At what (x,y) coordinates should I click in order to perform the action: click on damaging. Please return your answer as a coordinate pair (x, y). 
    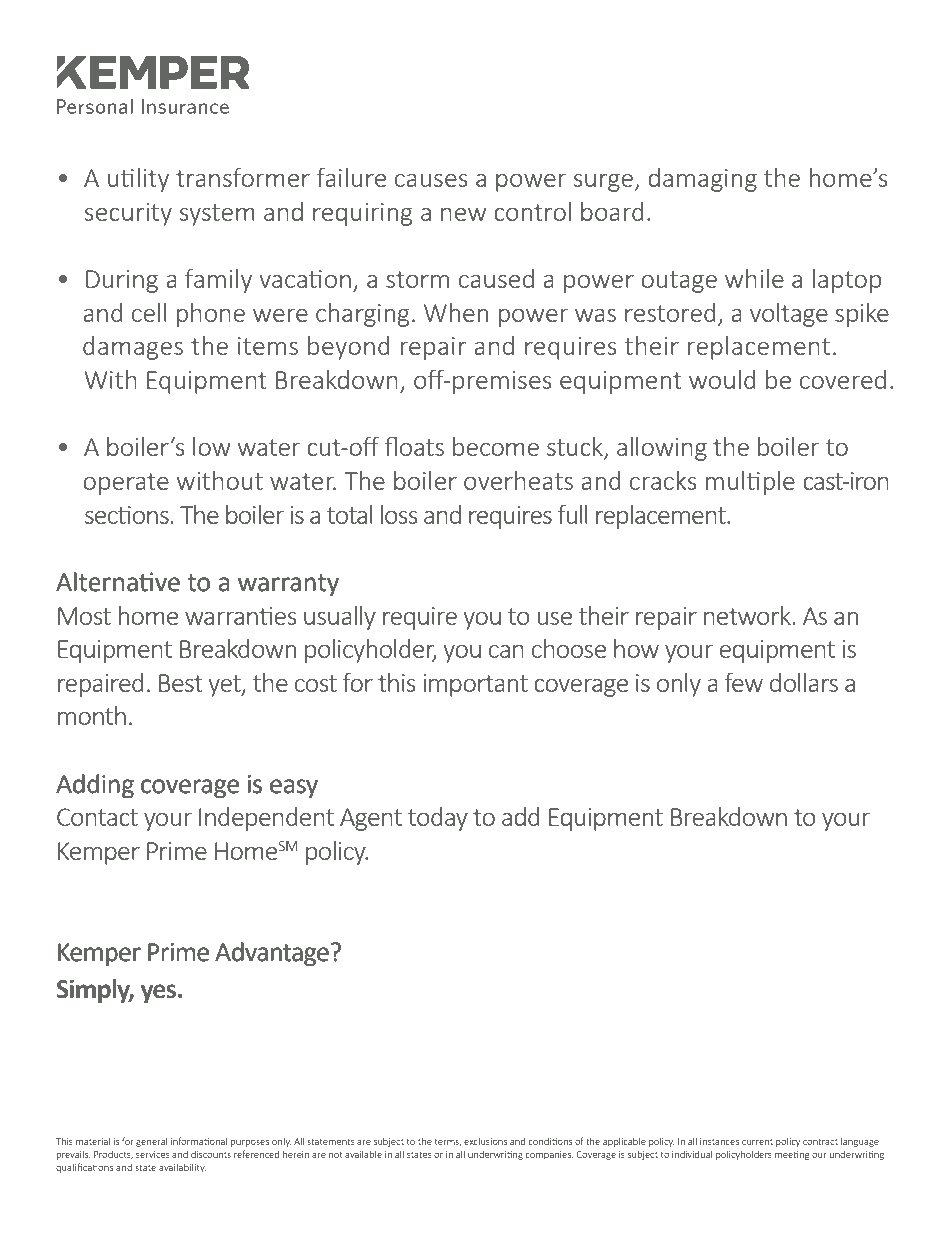
    Looking at the image, I should click on (702, 180).
